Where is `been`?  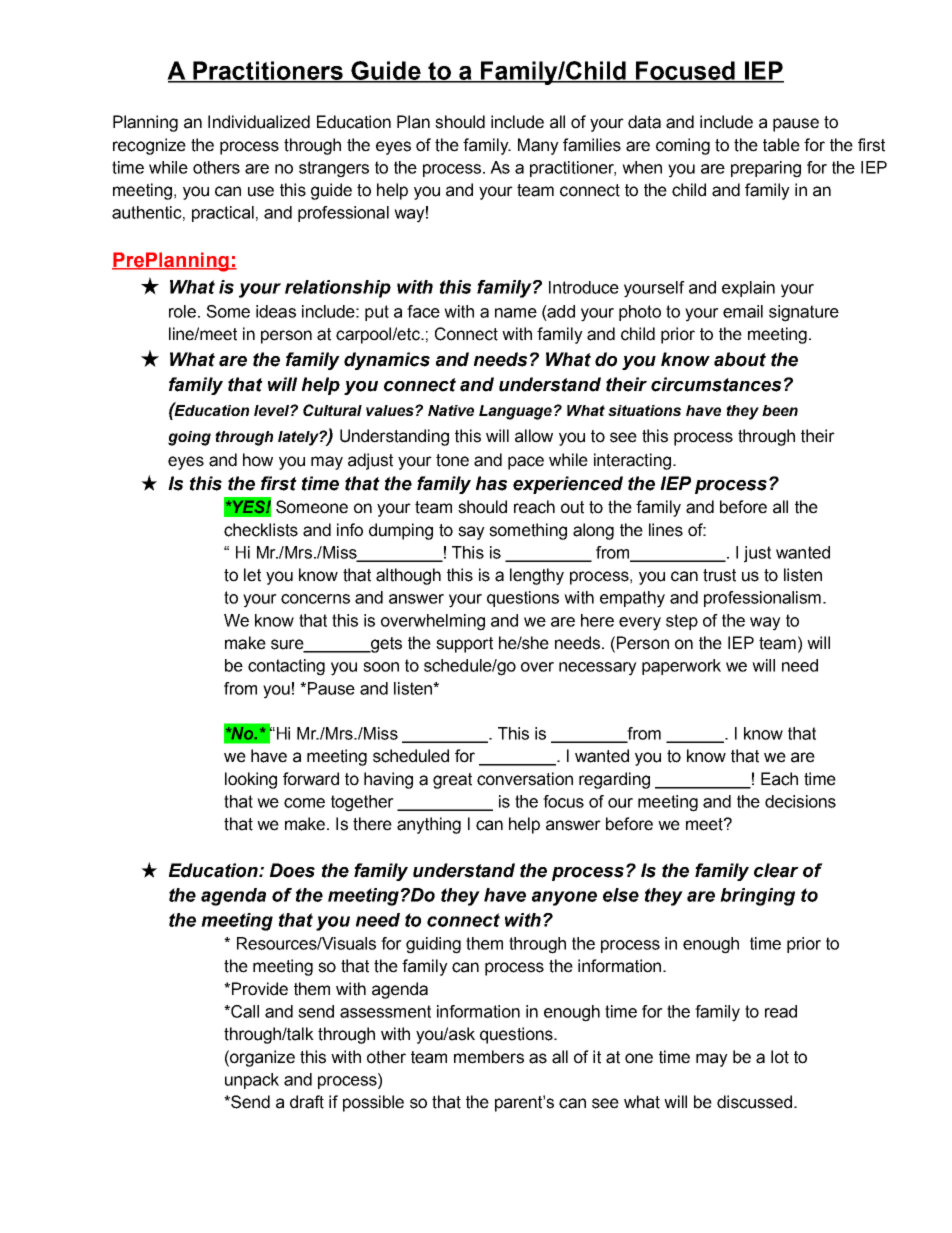
been is located at coordinates (780, 410).
